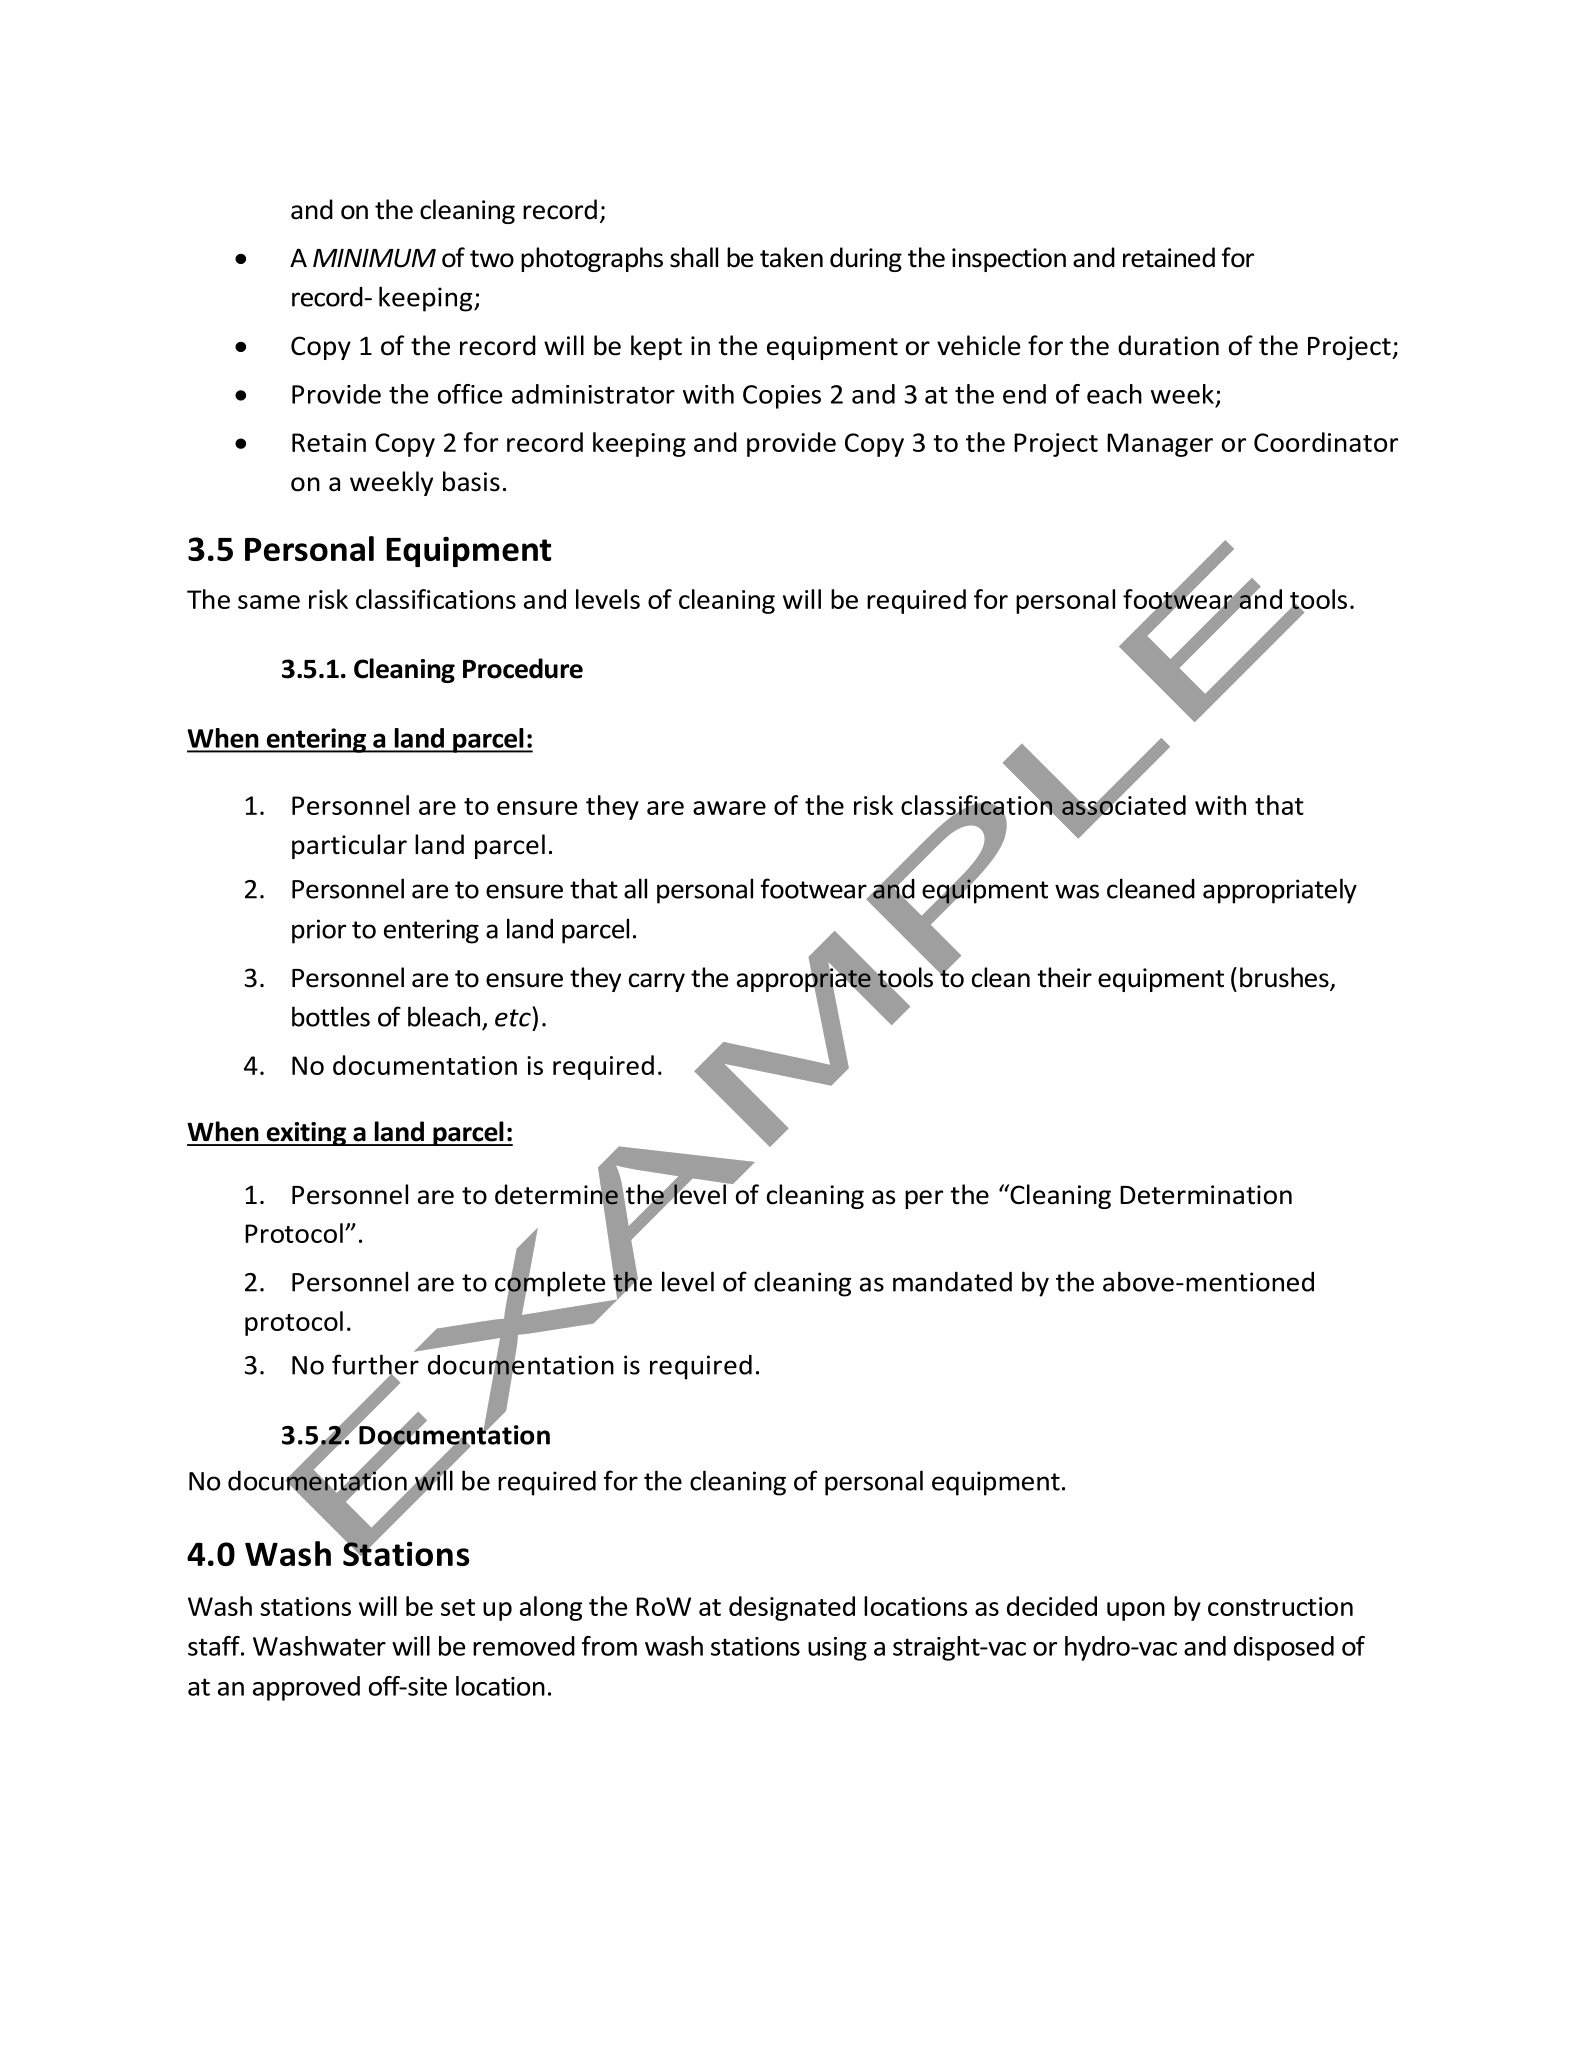  I want to click on set, so click(458, 1607).
